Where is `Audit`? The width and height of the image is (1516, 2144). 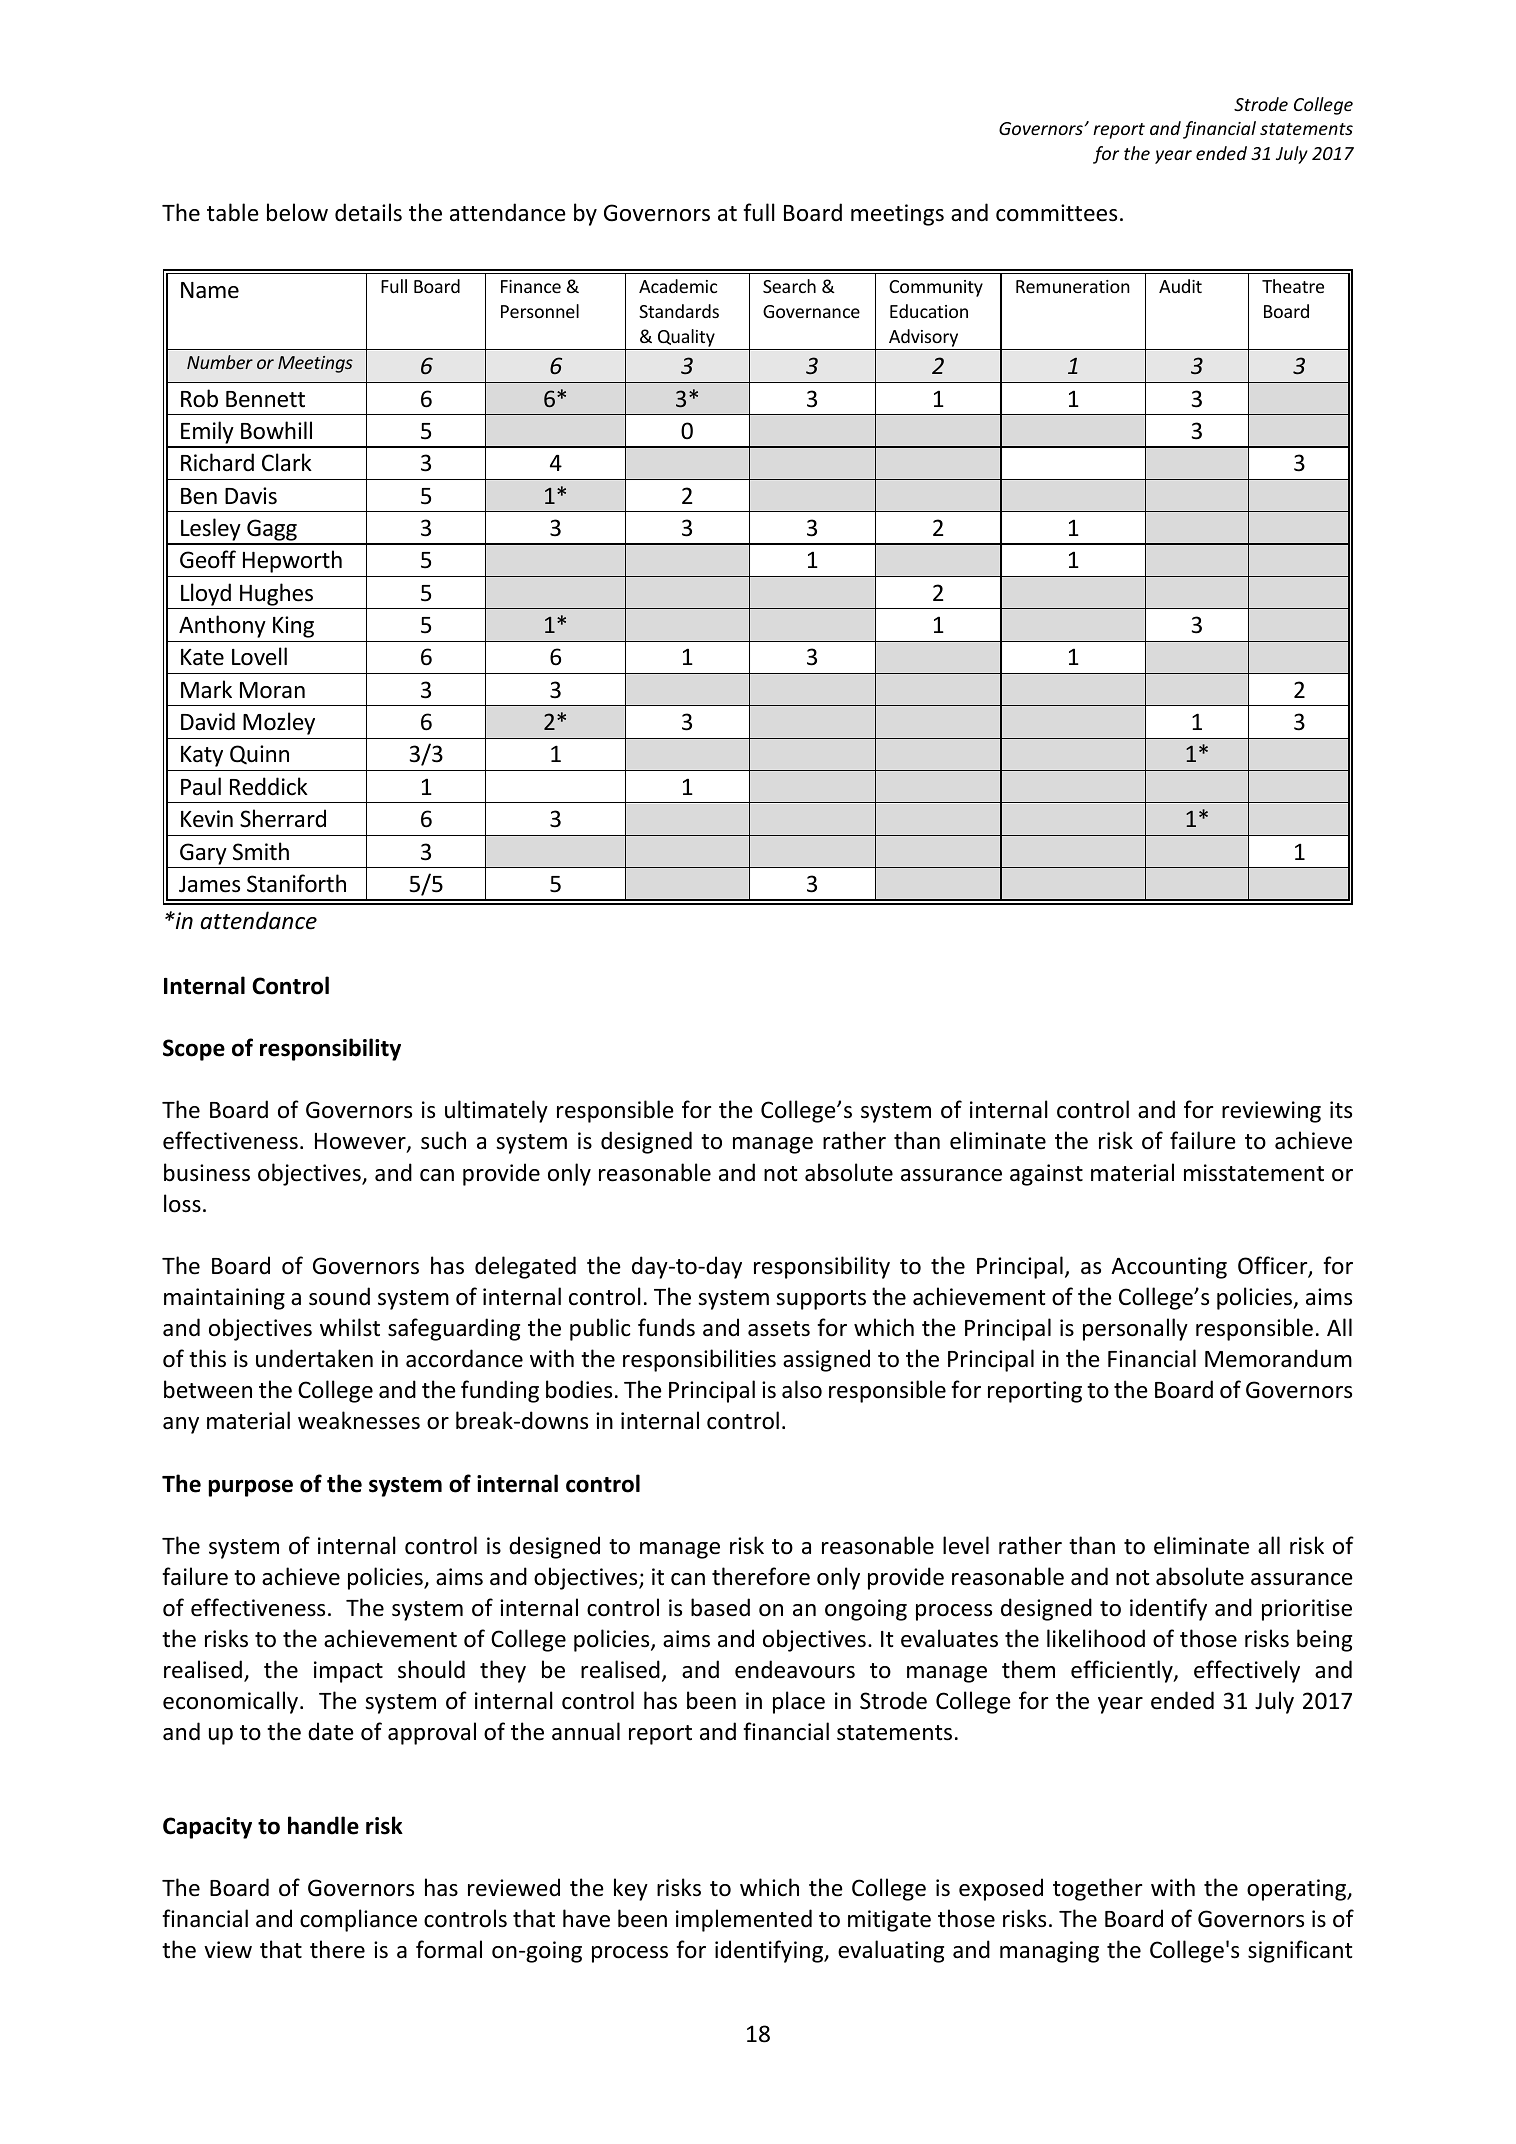
Audit is located at coordinates (1180, 286).
